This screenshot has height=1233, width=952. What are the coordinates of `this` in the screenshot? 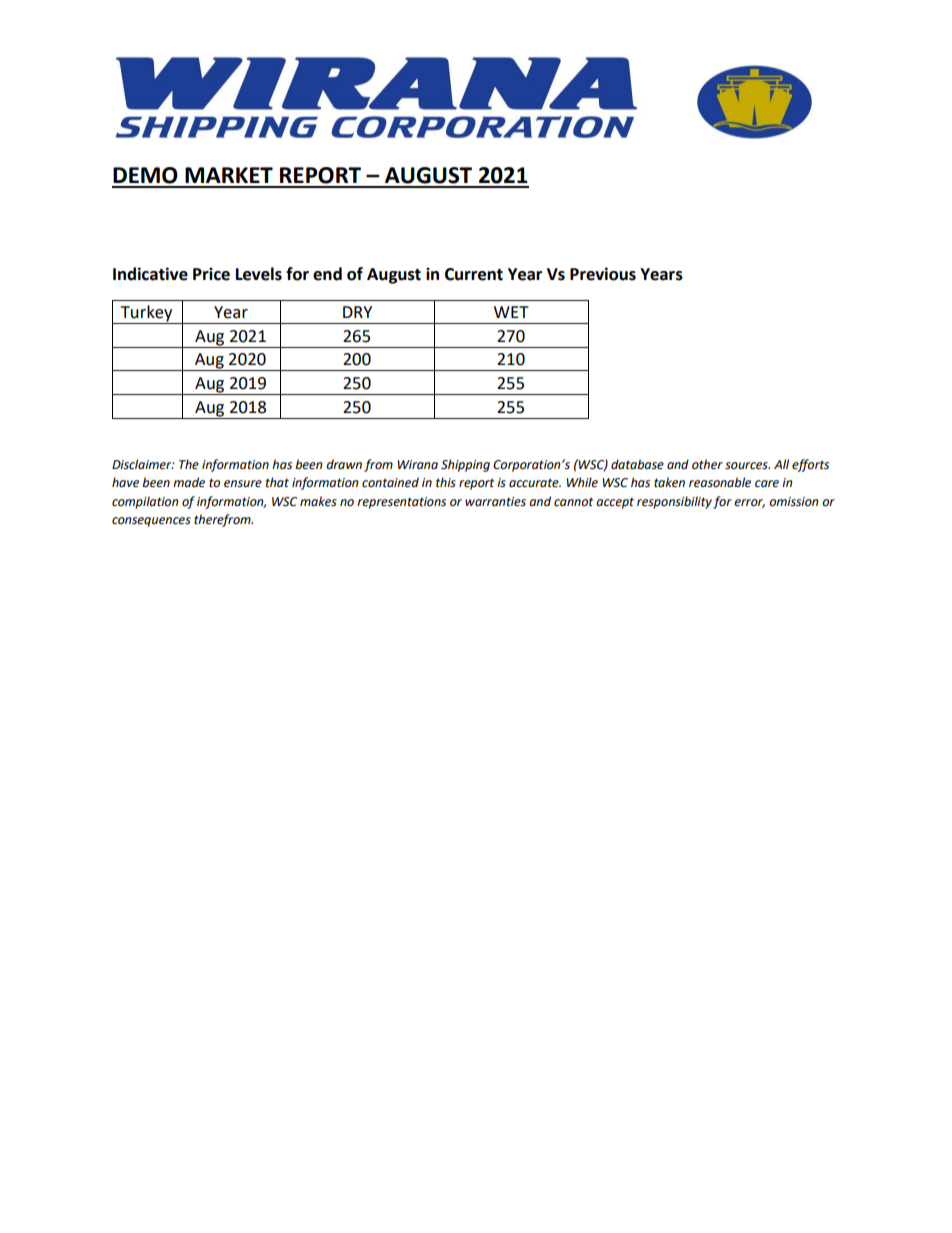 It's located at (446, 482).
